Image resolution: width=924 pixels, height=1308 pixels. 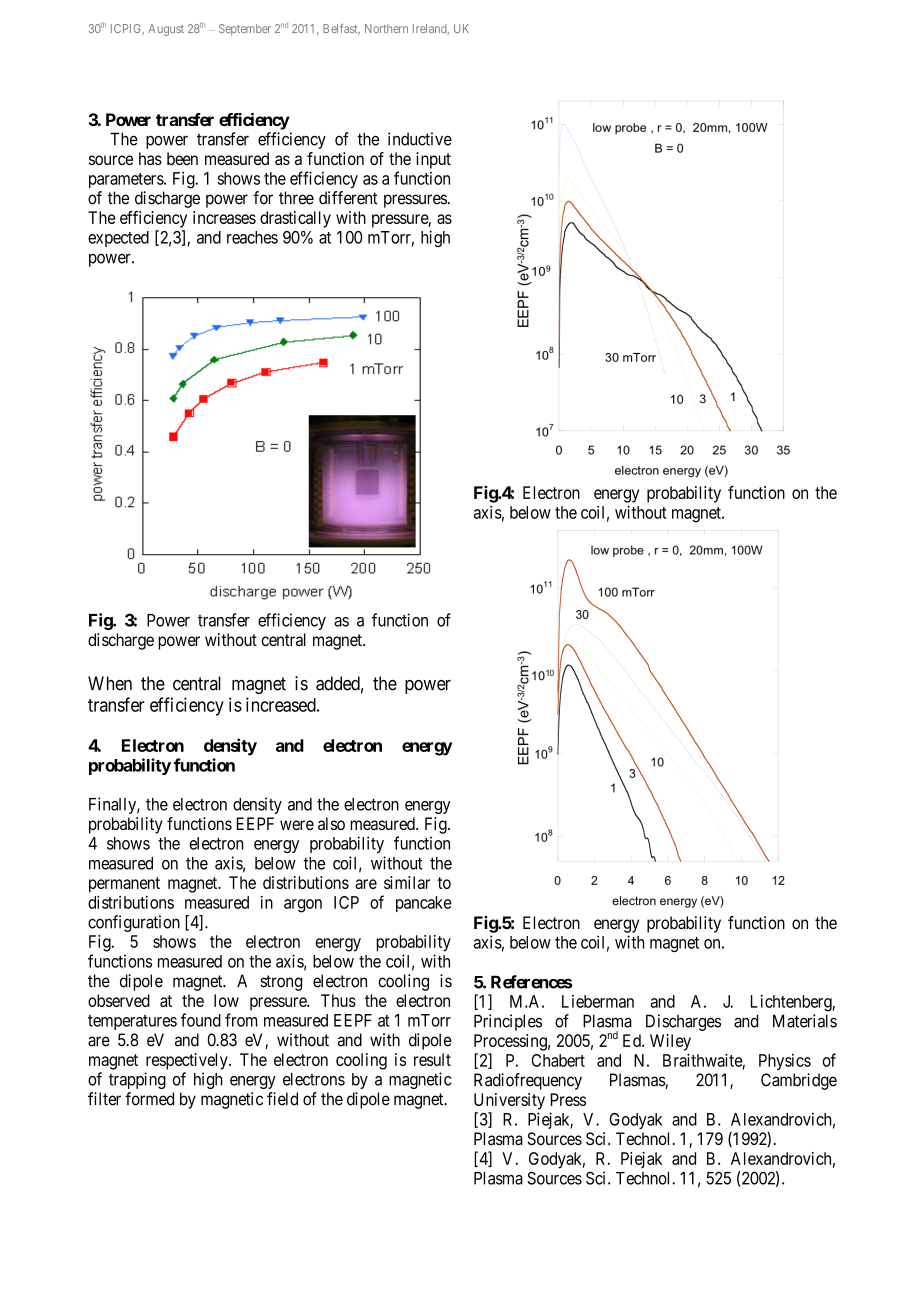 I want to click on result, so click(x=432, y=1059).
